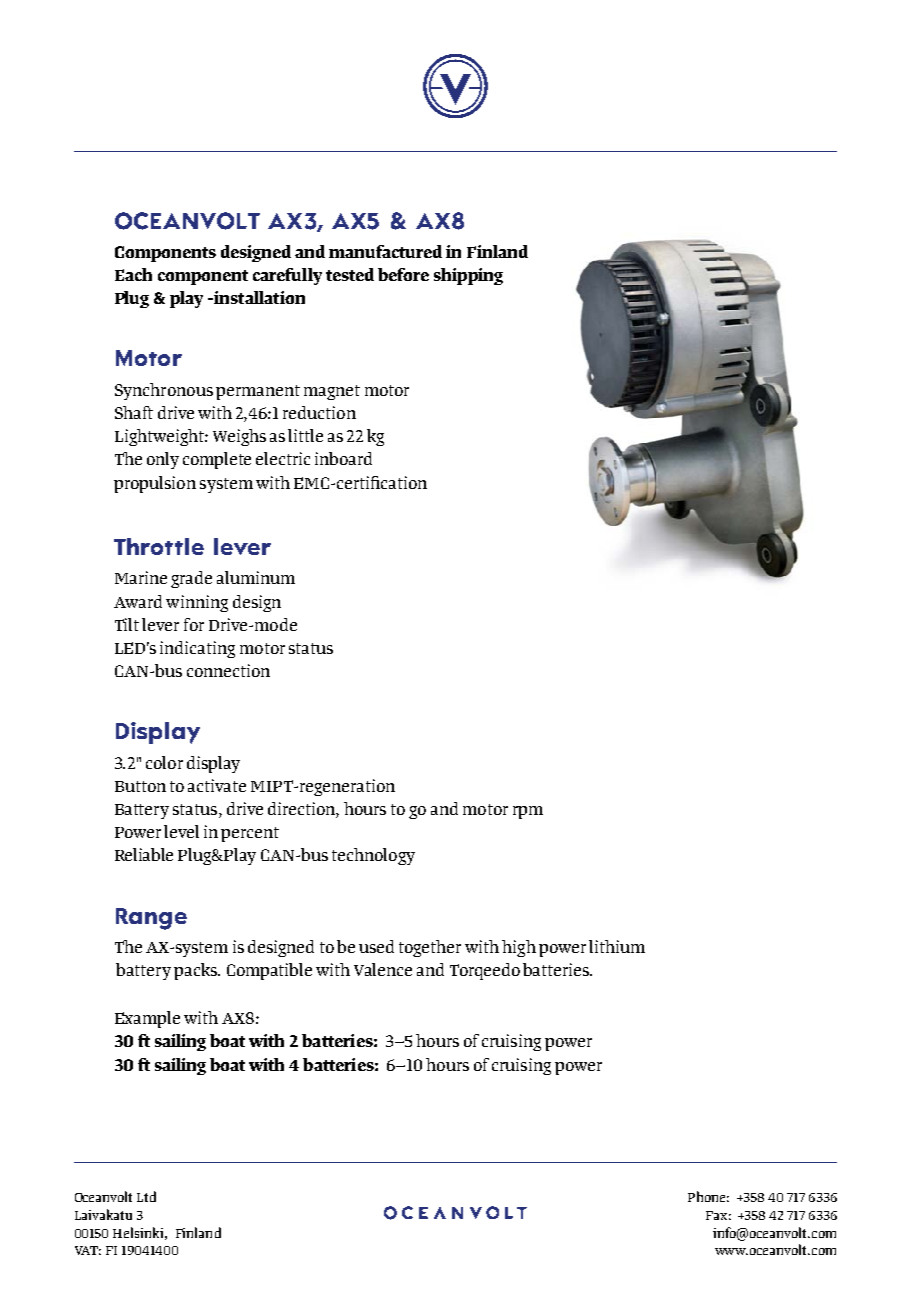  I want to click on reduction, so click(319, 412).
